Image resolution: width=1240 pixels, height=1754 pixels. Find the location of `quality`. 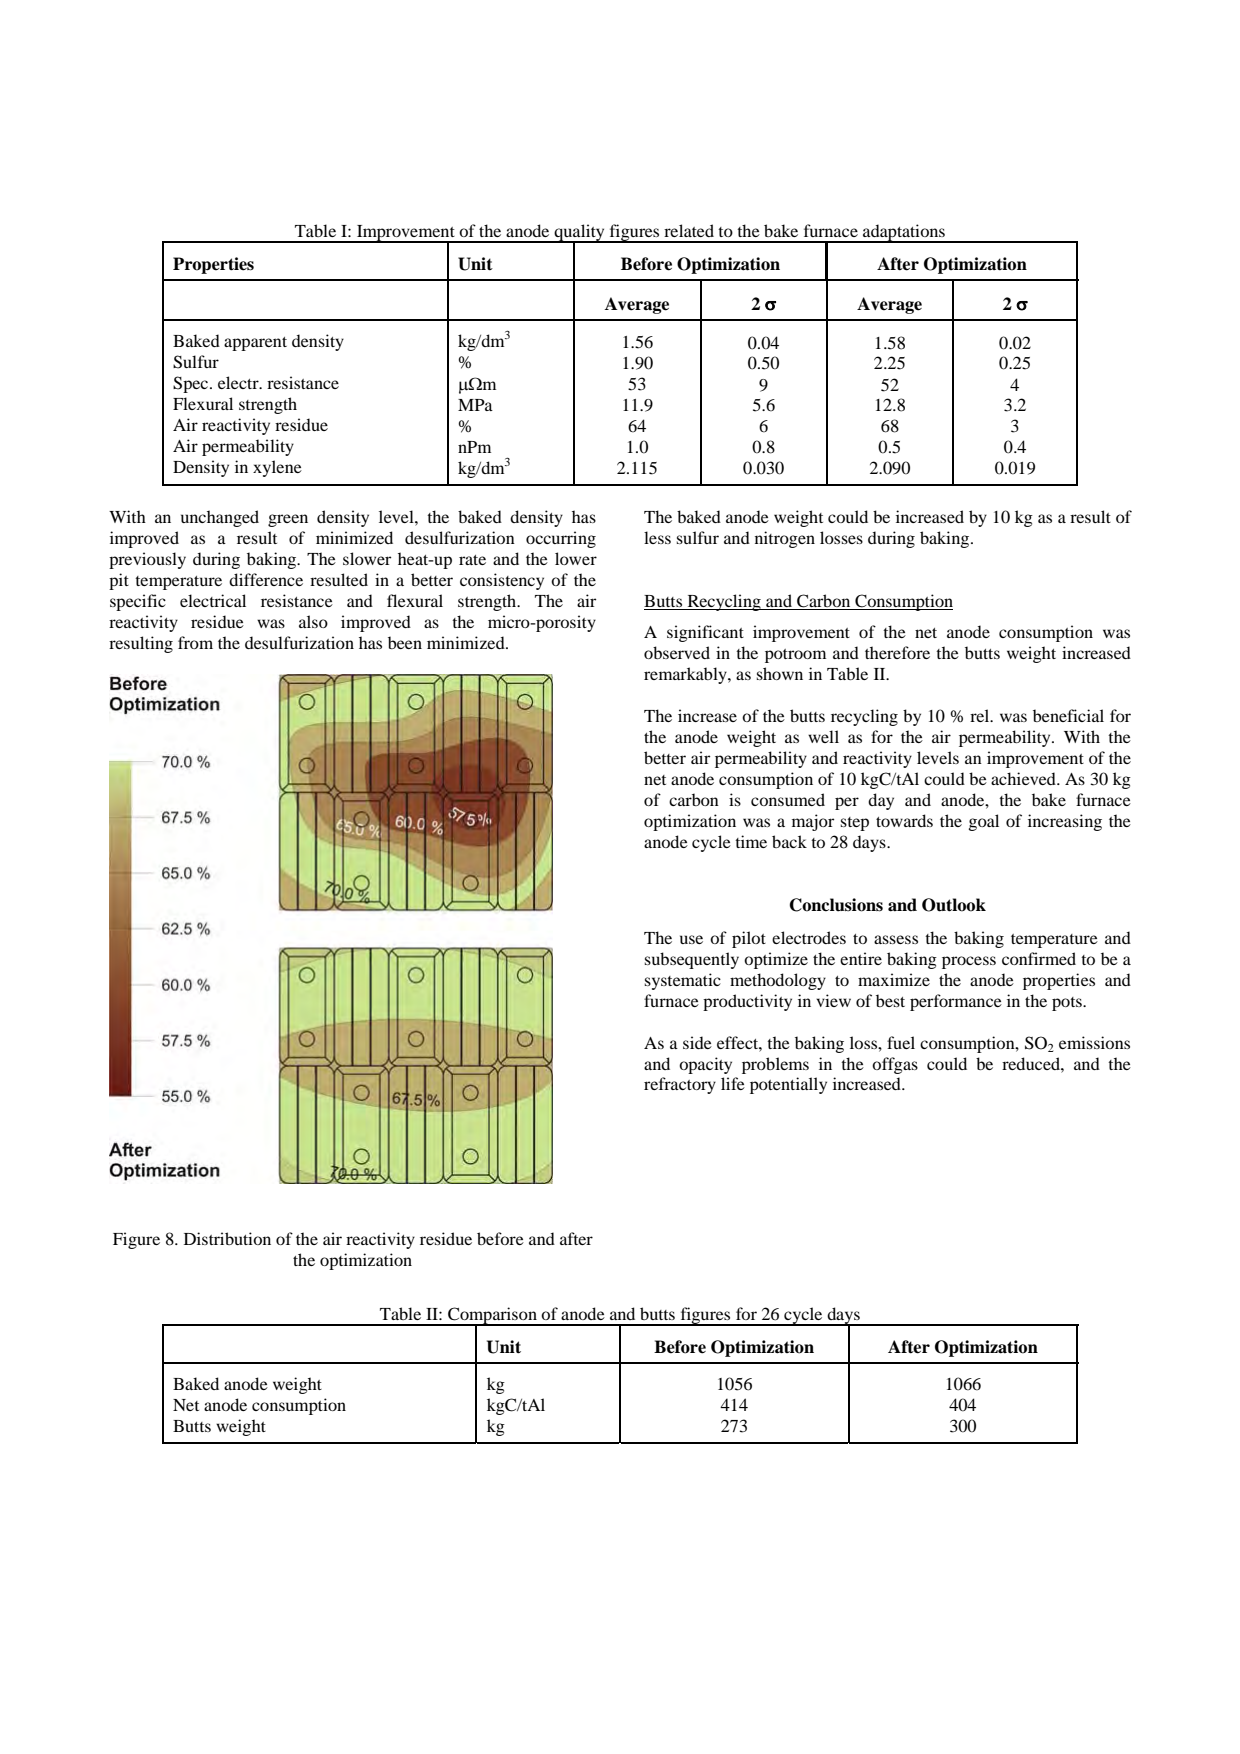

quality is located at coordinates (579, 233).
